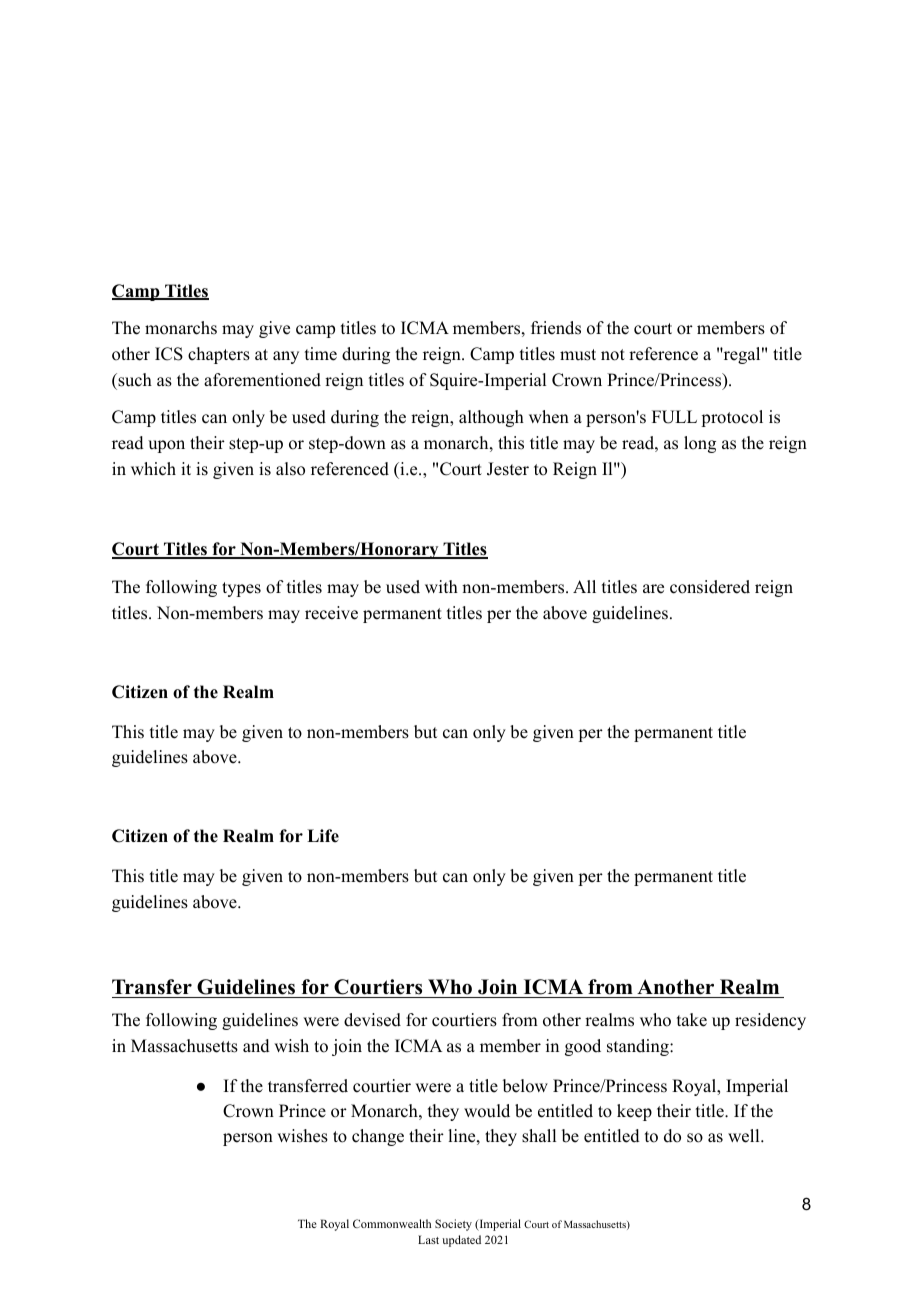 This page has height=1307, width=924. What do you see at coordinates (241, 589) in the page?
I see `types` at bounding box center [241, 589].
